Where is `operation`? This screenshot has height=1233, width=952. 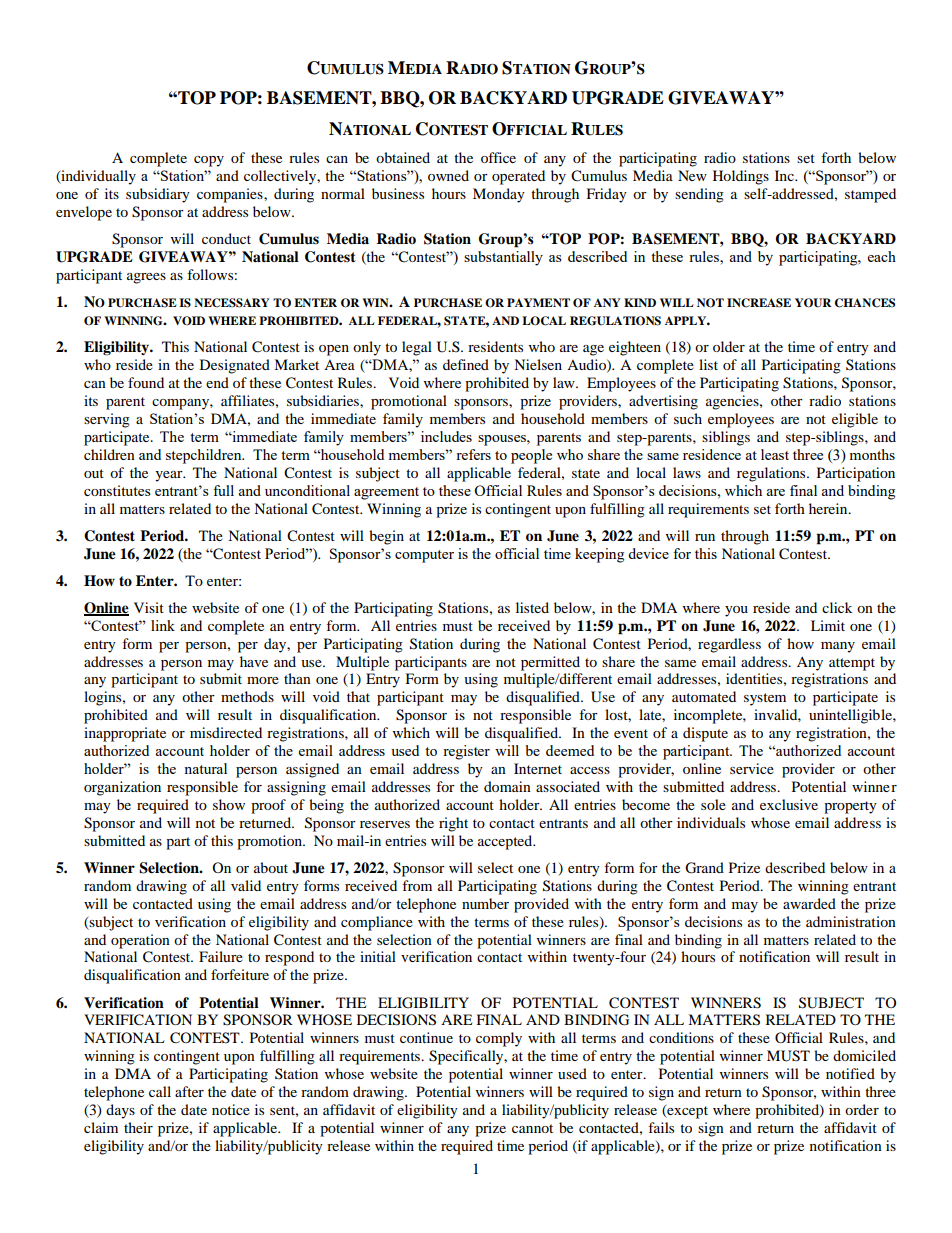
operation is located at coordinates (140, 941).
